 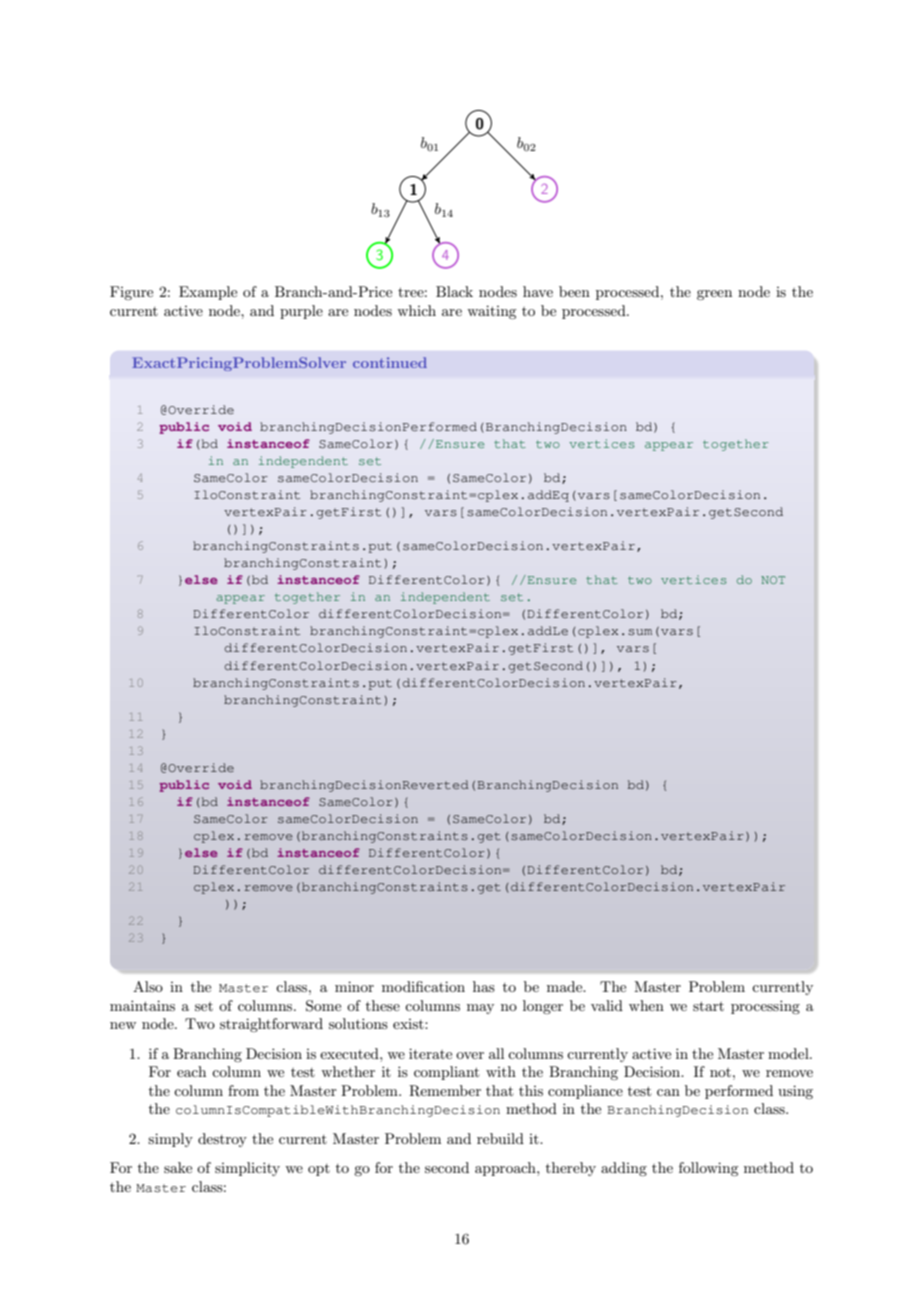 I want to click on been, so click(x=574, y=291).
